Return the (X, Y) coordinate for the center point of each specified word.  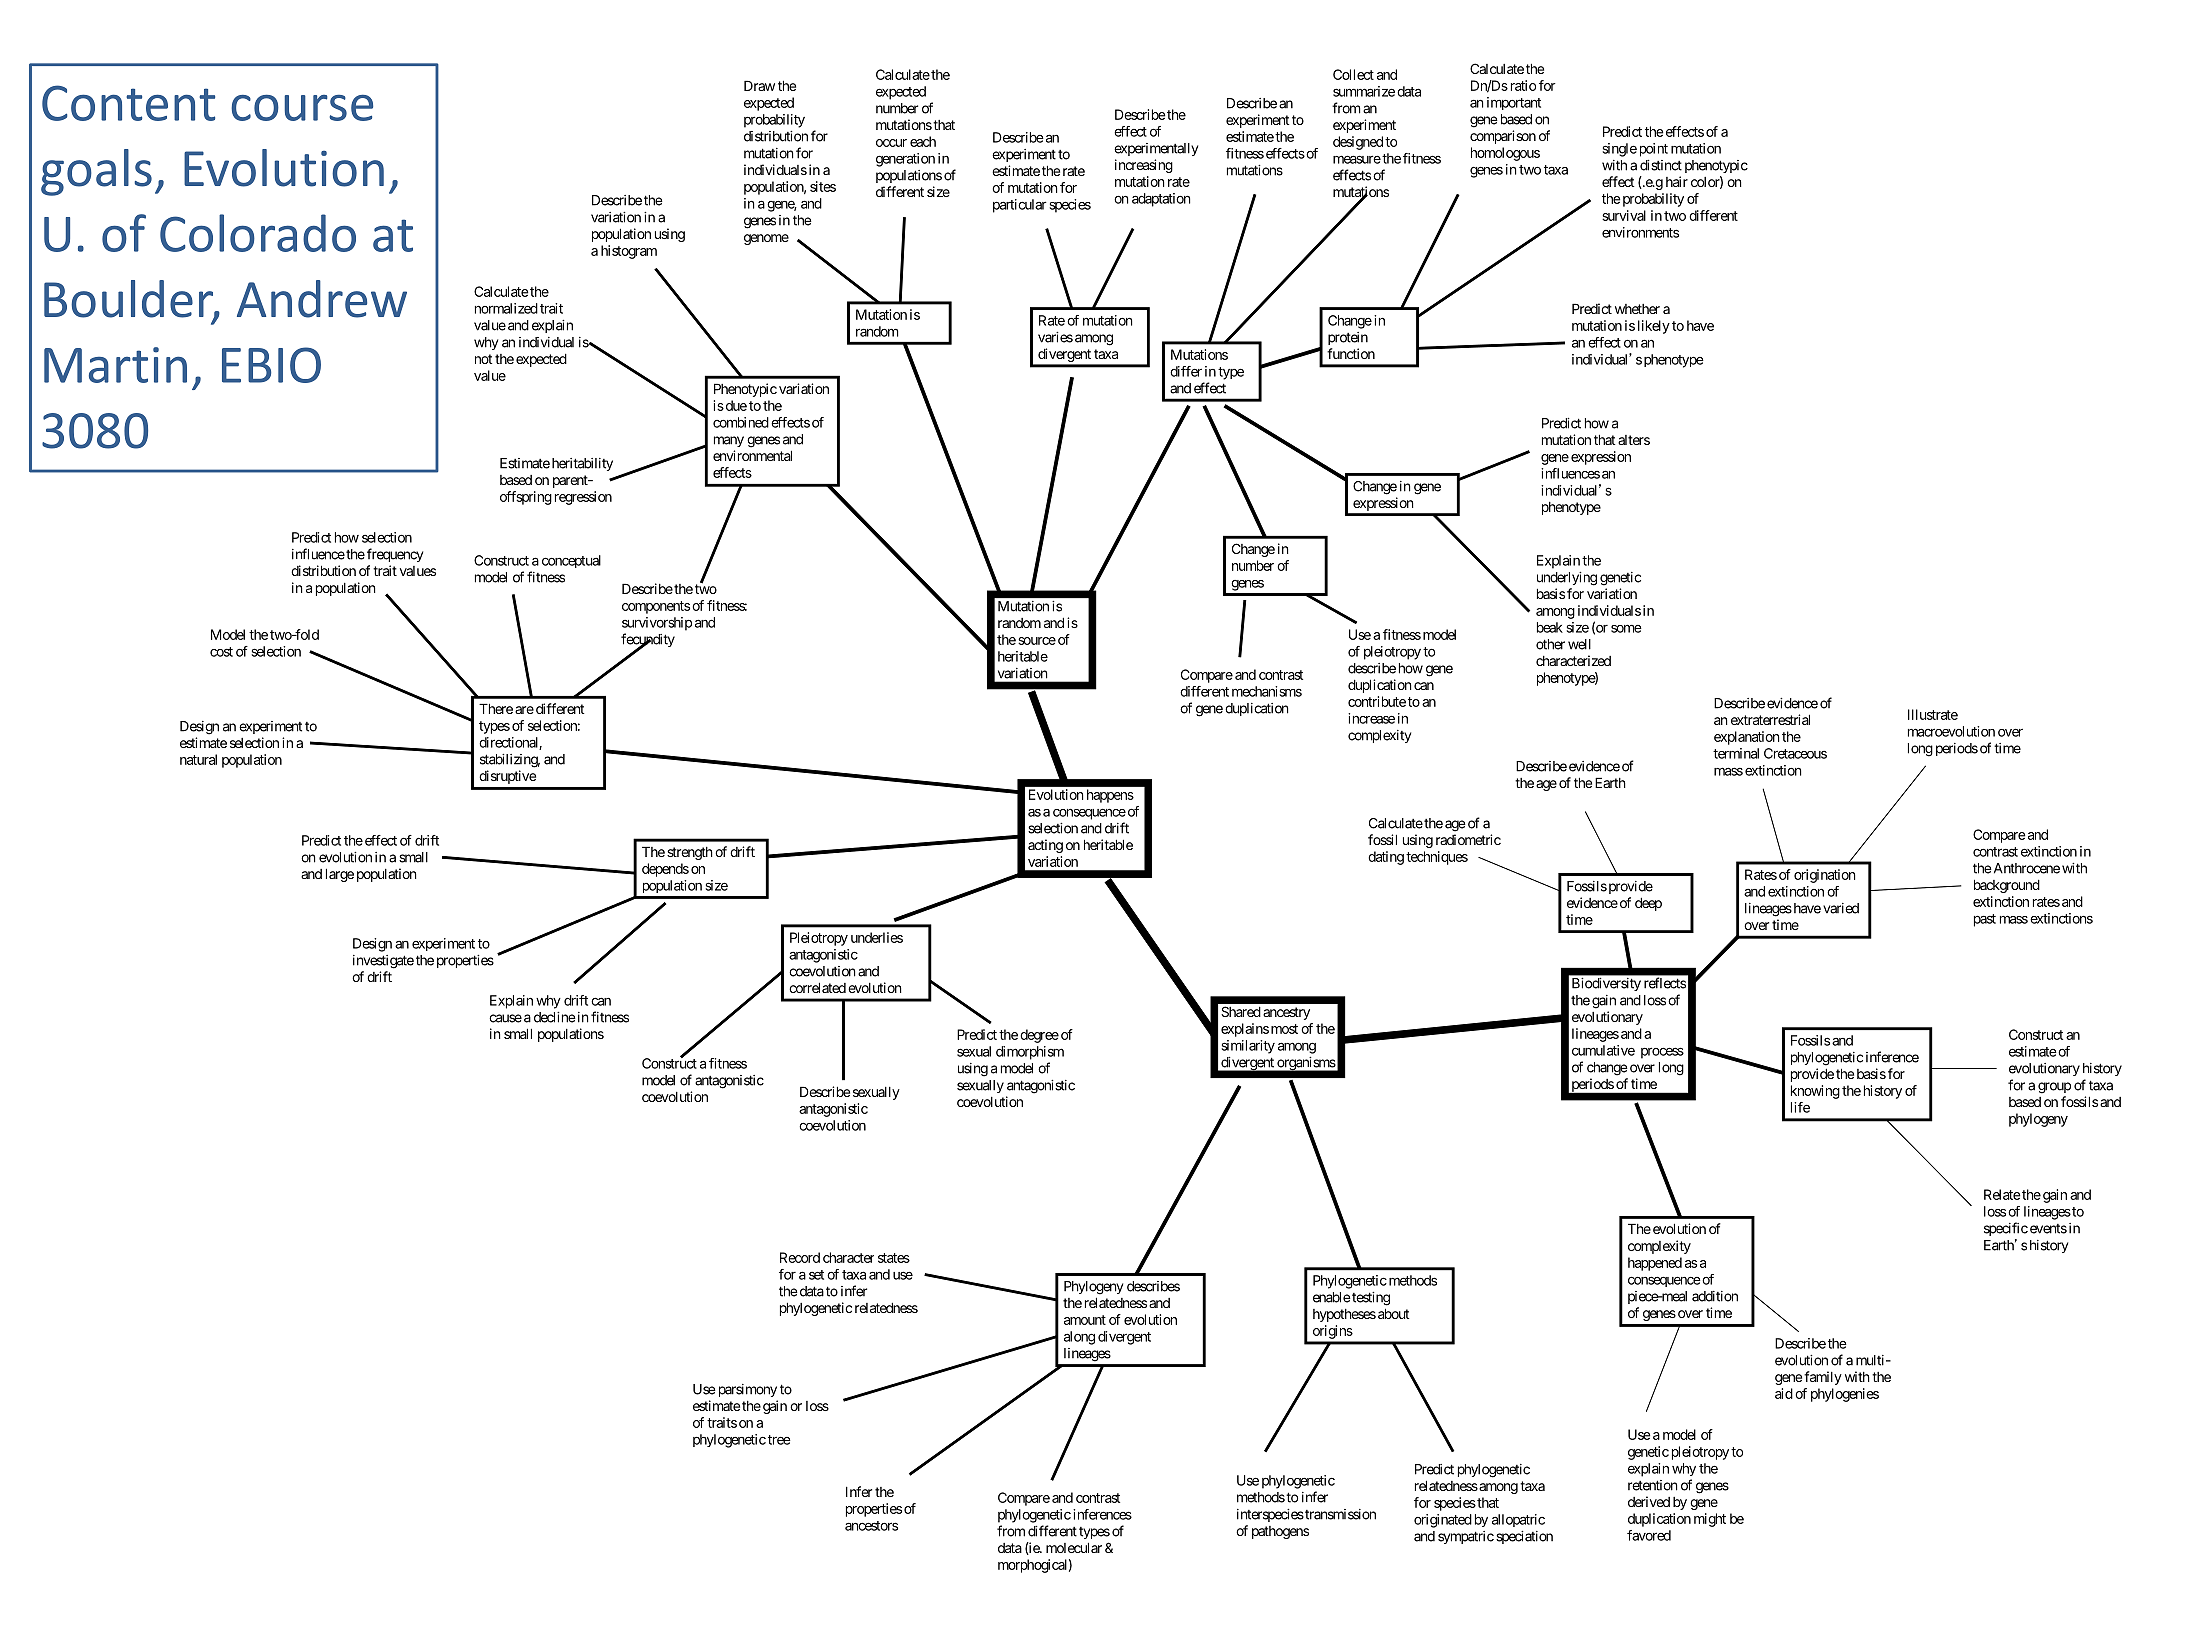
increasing (1144, 166)
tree (779, 1440)
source (1037, 641)
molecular (1074, 1547)
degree (1039, 1036)
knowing (1815, 1092)
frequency (395, 555)
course (302, 107)
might (1710, 1520)
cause (505, 1018)
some (1626, 628)
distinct (1661, 165)
